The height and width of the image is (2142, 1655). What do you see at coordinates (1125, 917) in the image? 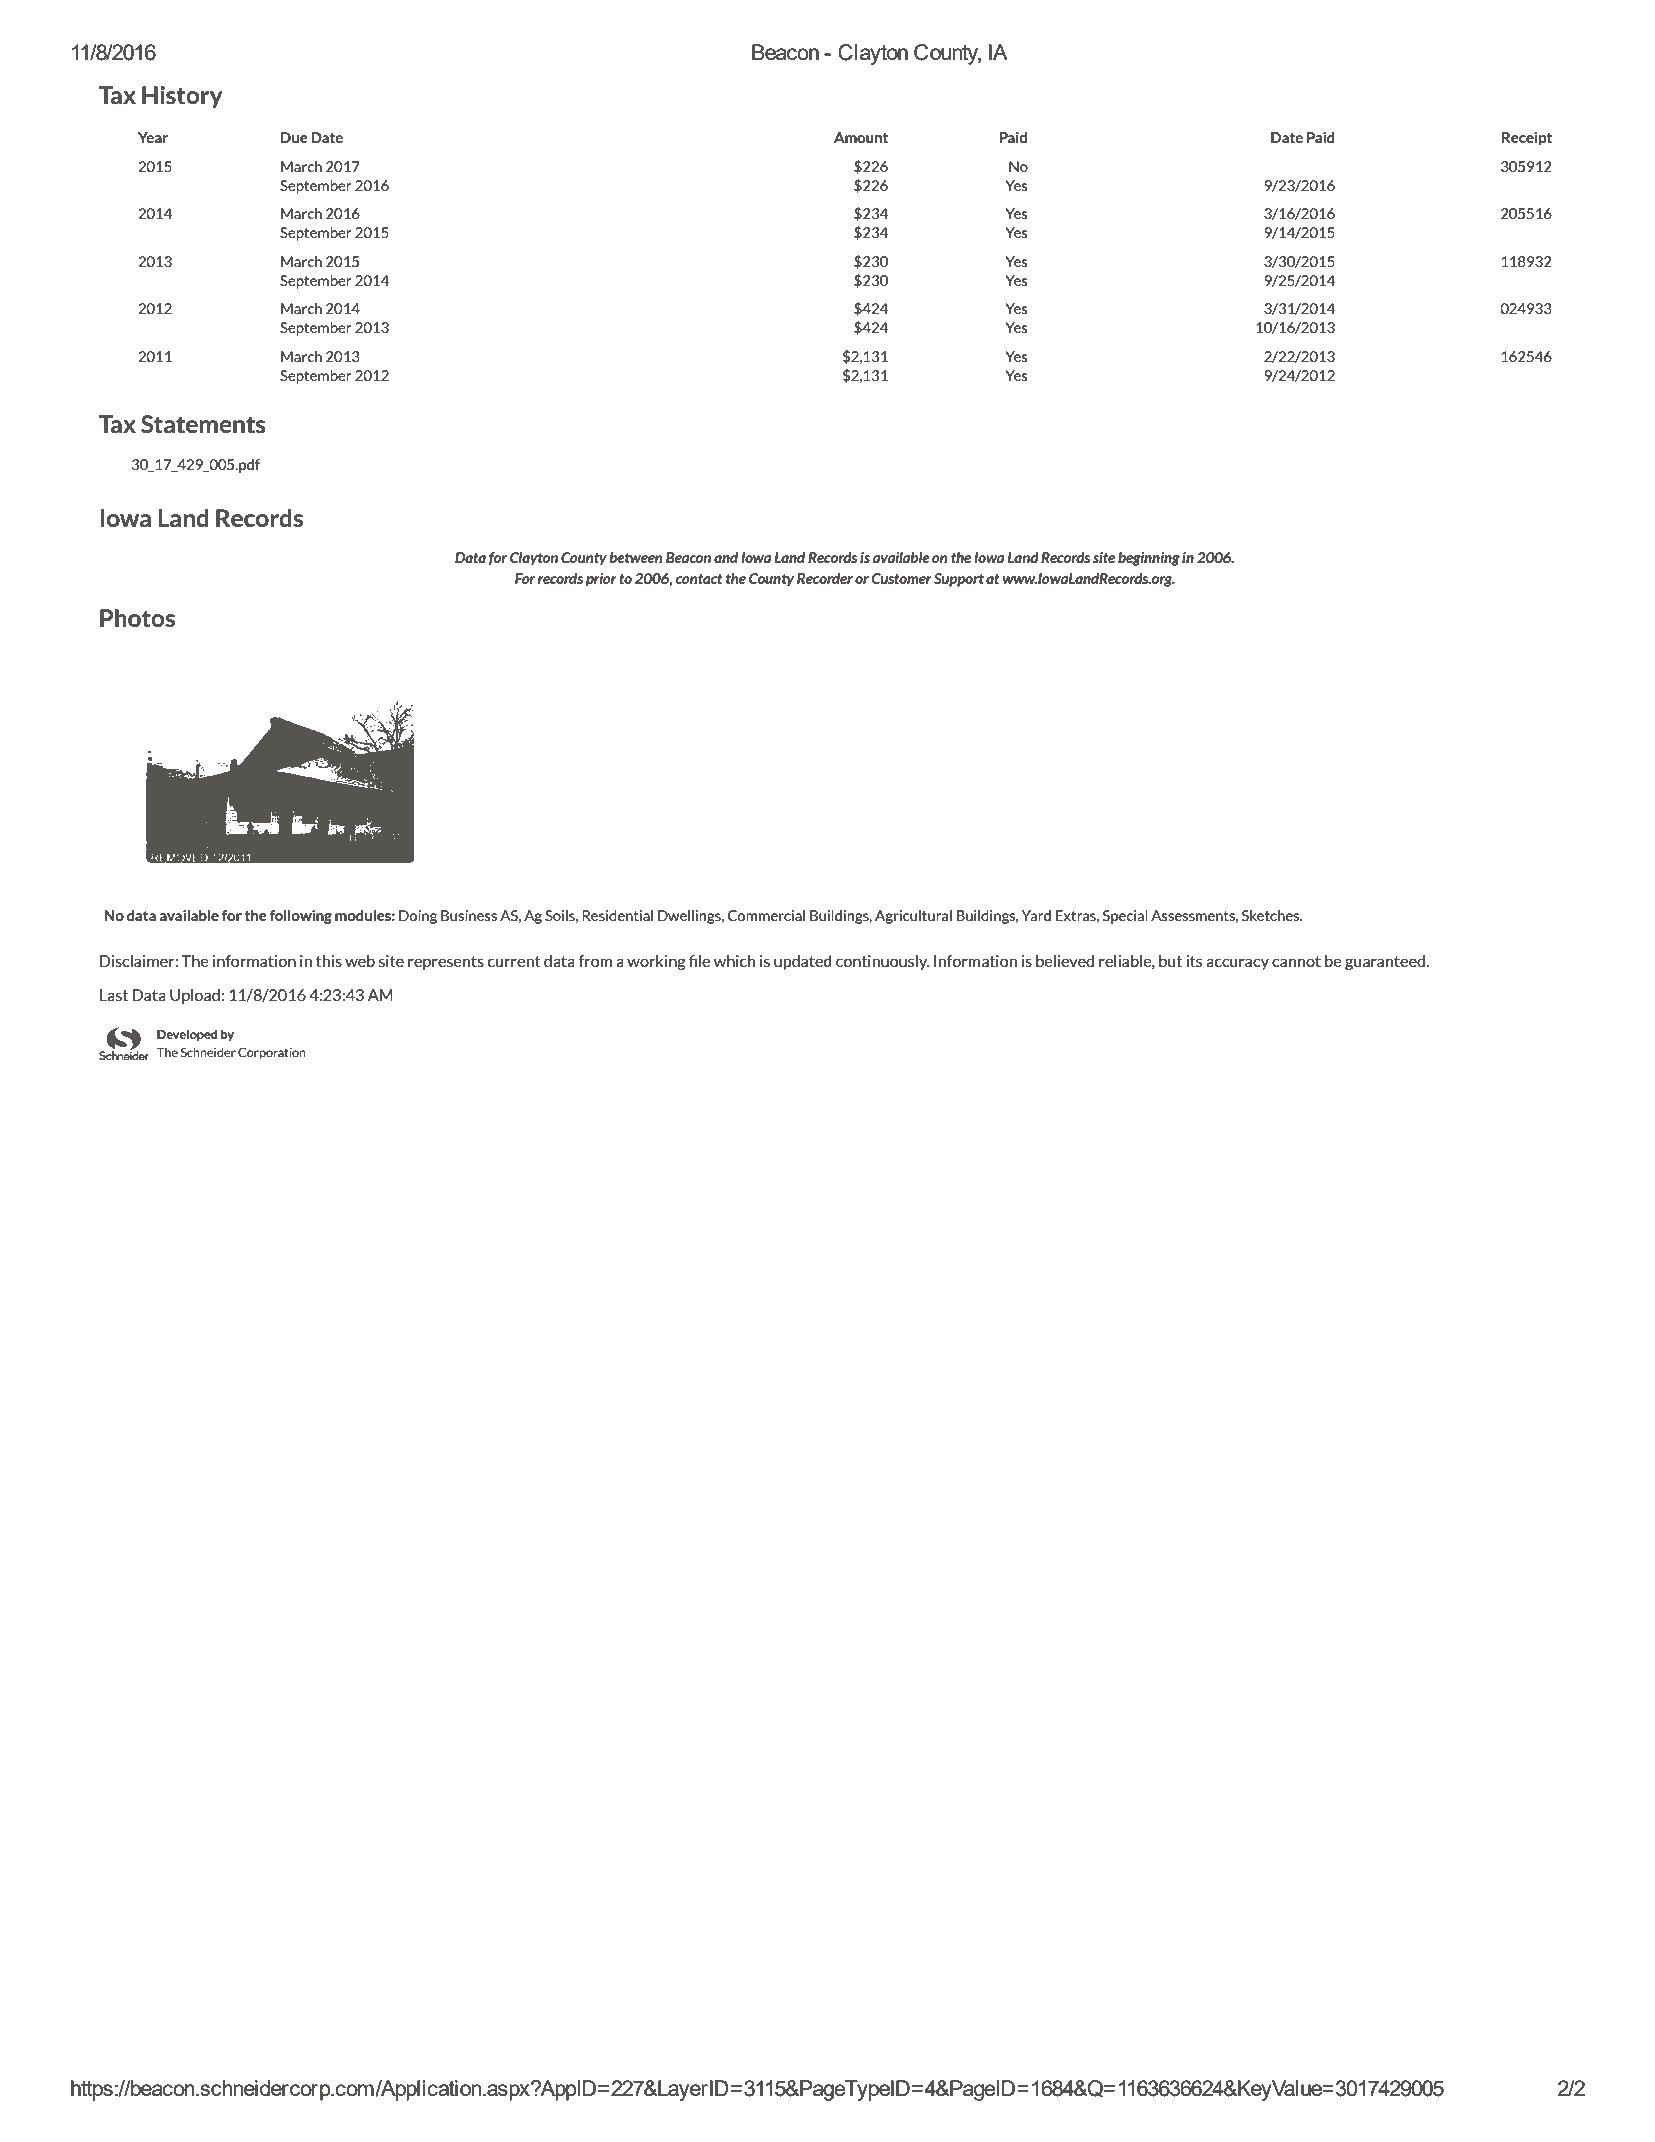
I see `Special` at bounding box center [1125, 917].
